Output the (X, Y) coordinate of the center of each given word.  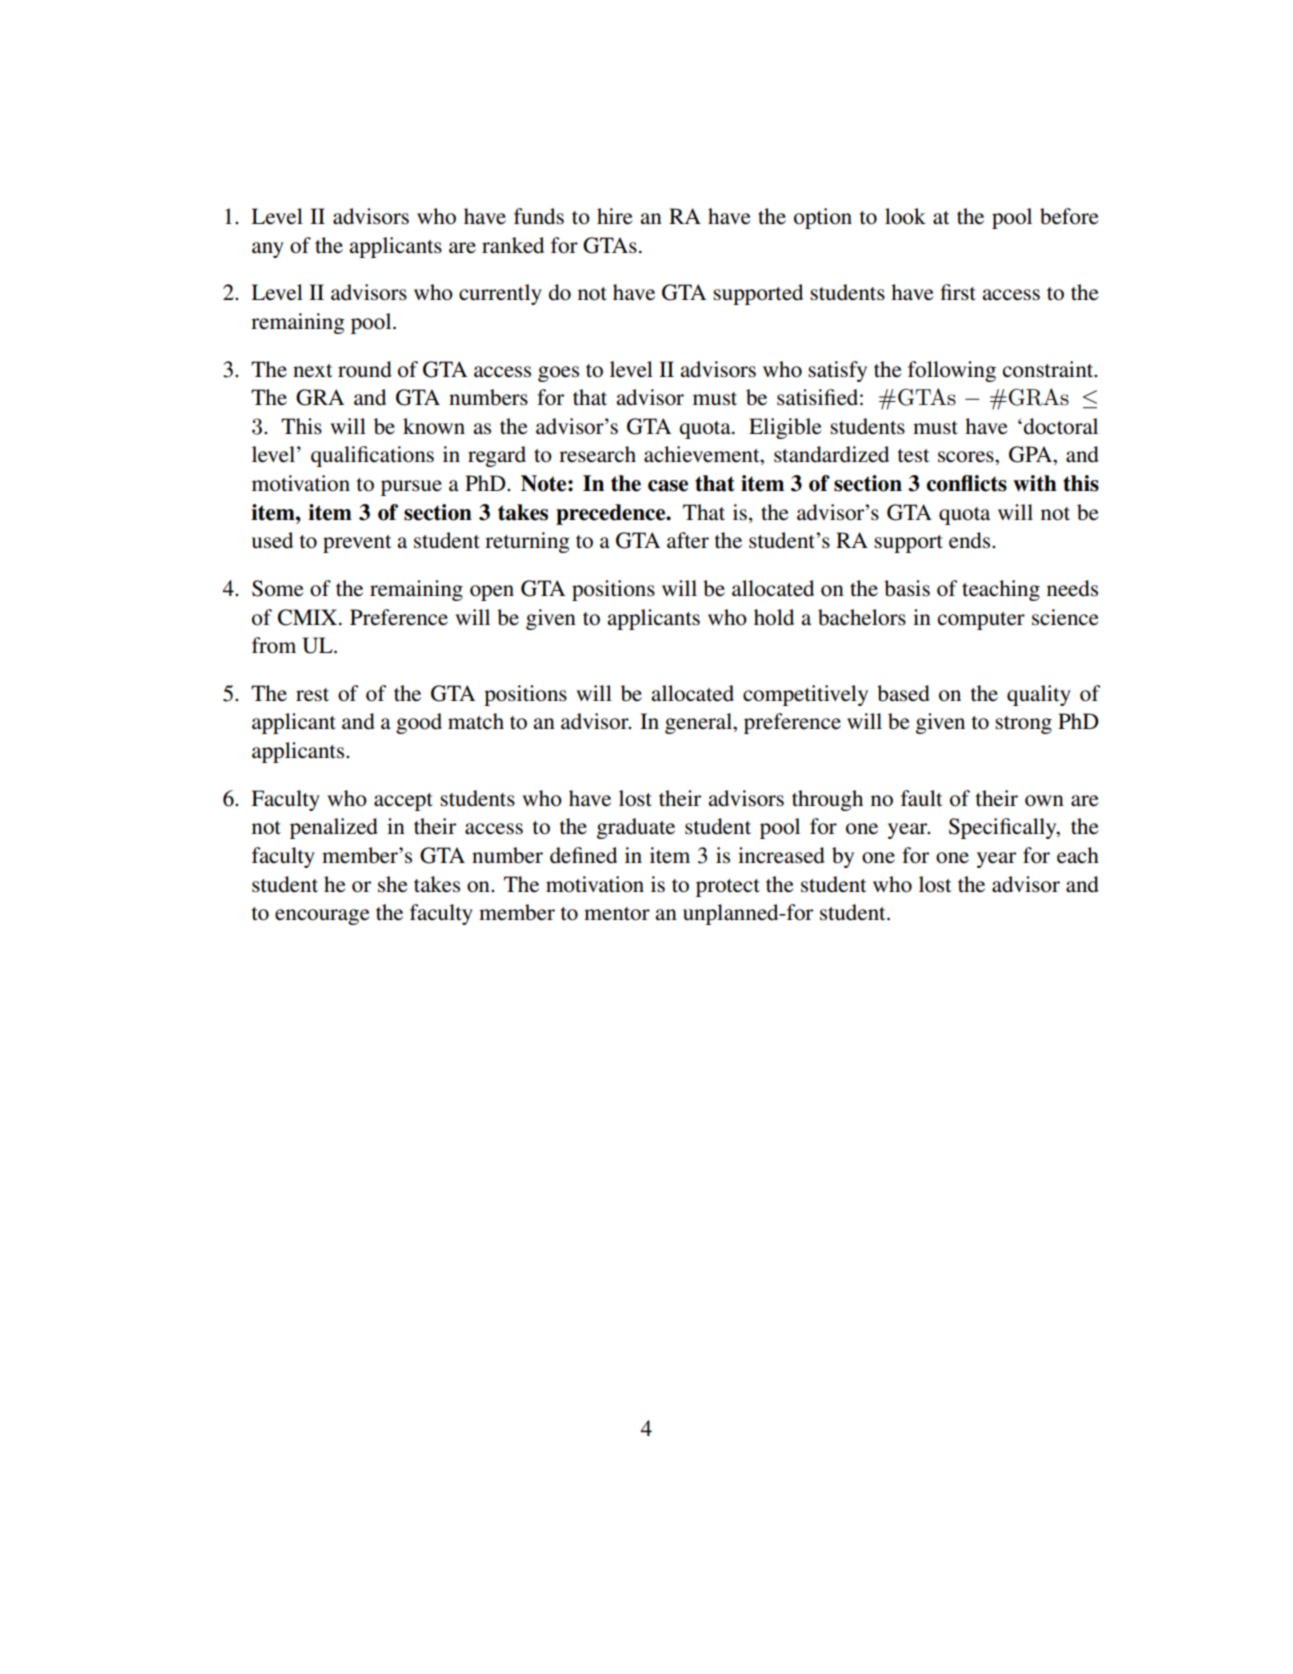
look (905, 216)
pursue (411, 488)
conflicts (967, 483)
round (365, 369)
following (952, 371)
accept (403, 802)
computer (981, 621)
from (274, 645)
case (668, 486)
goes (558, 374)
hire (615, 216)
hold (774, 617)
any (268, 250)
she (393, 884)
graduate (636, 828)
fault (922, 798)
